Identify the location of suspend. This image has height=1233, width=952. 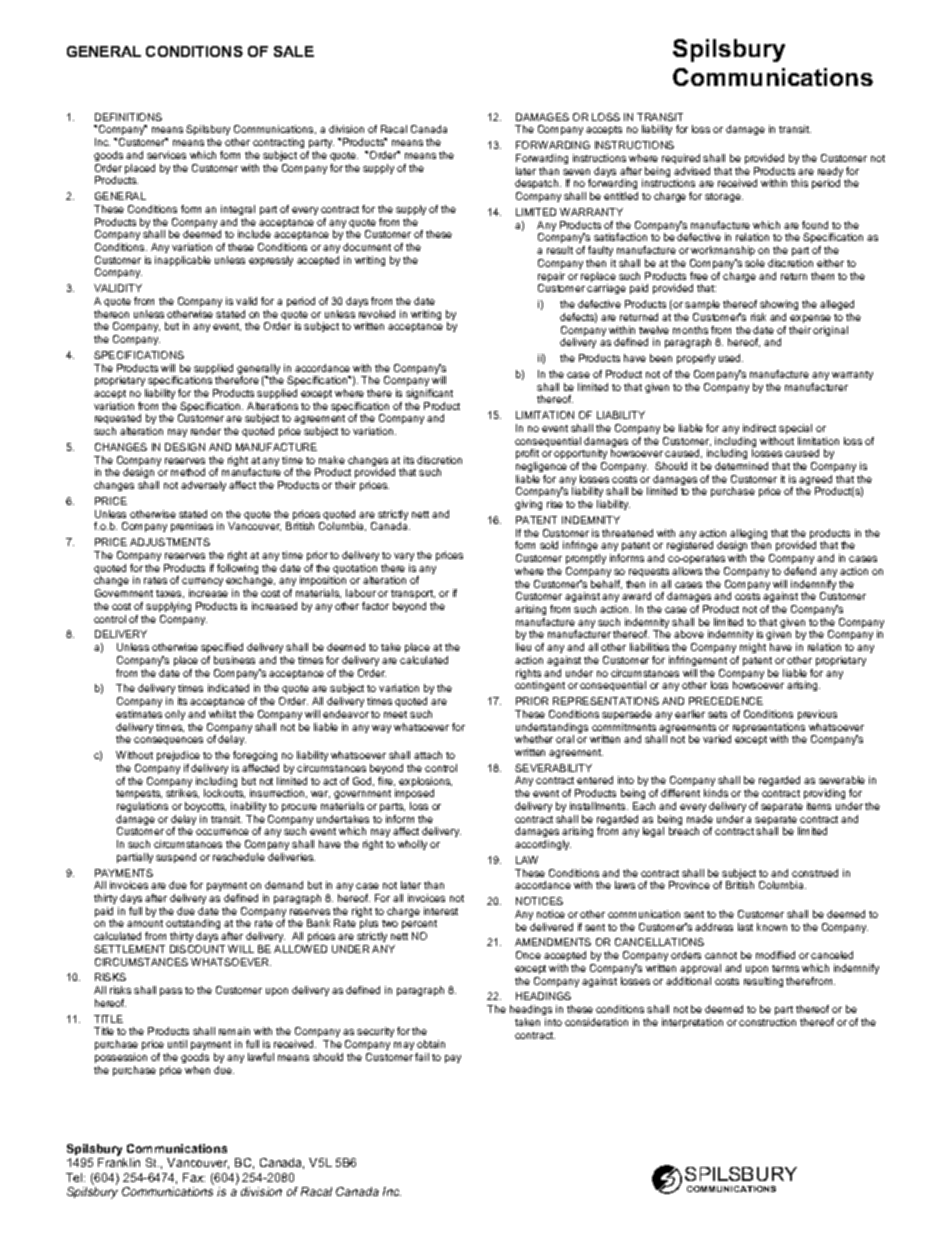
(176, 858).
